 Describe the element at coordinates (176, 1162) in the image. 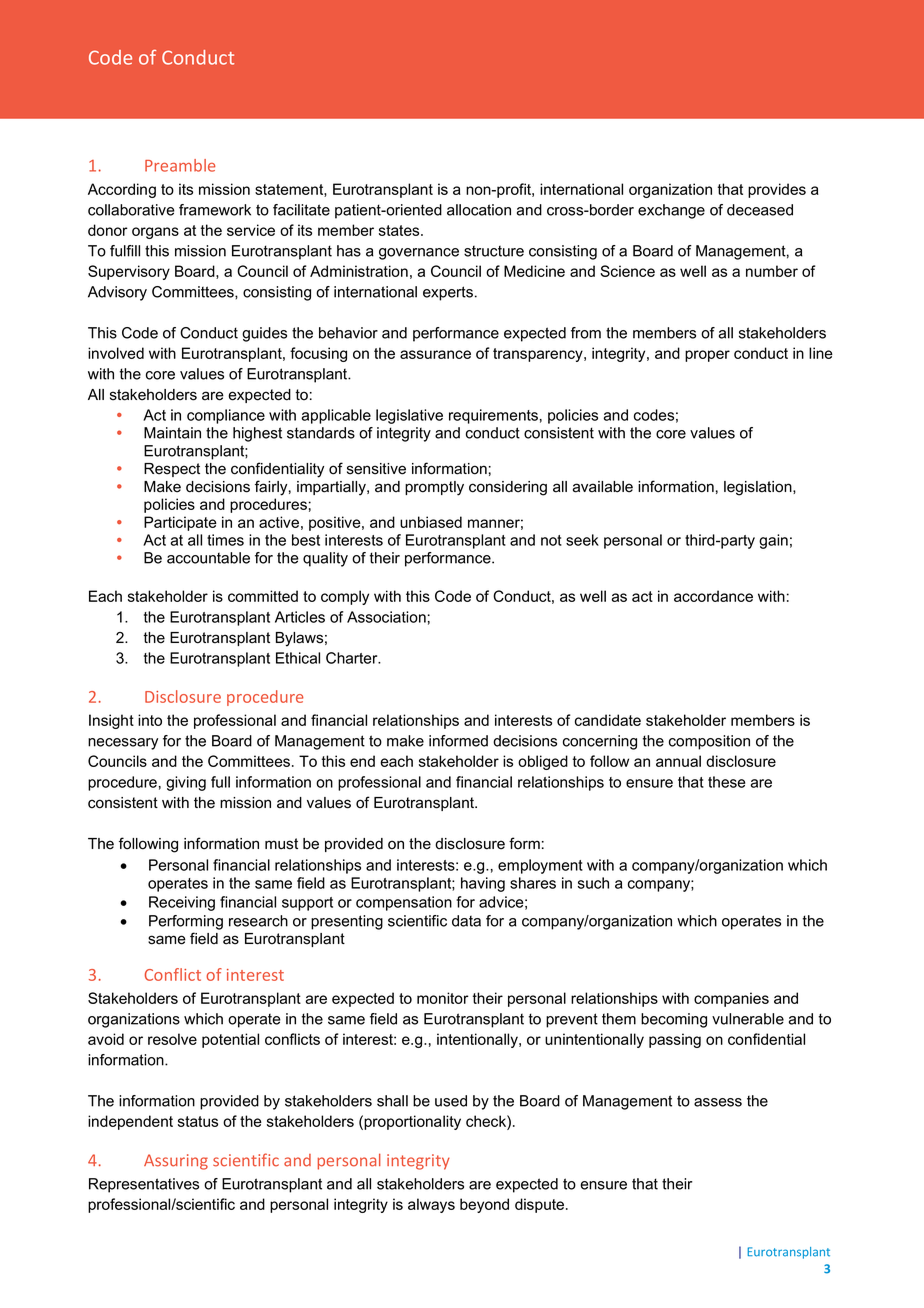

I see `Assuring` at that location.
